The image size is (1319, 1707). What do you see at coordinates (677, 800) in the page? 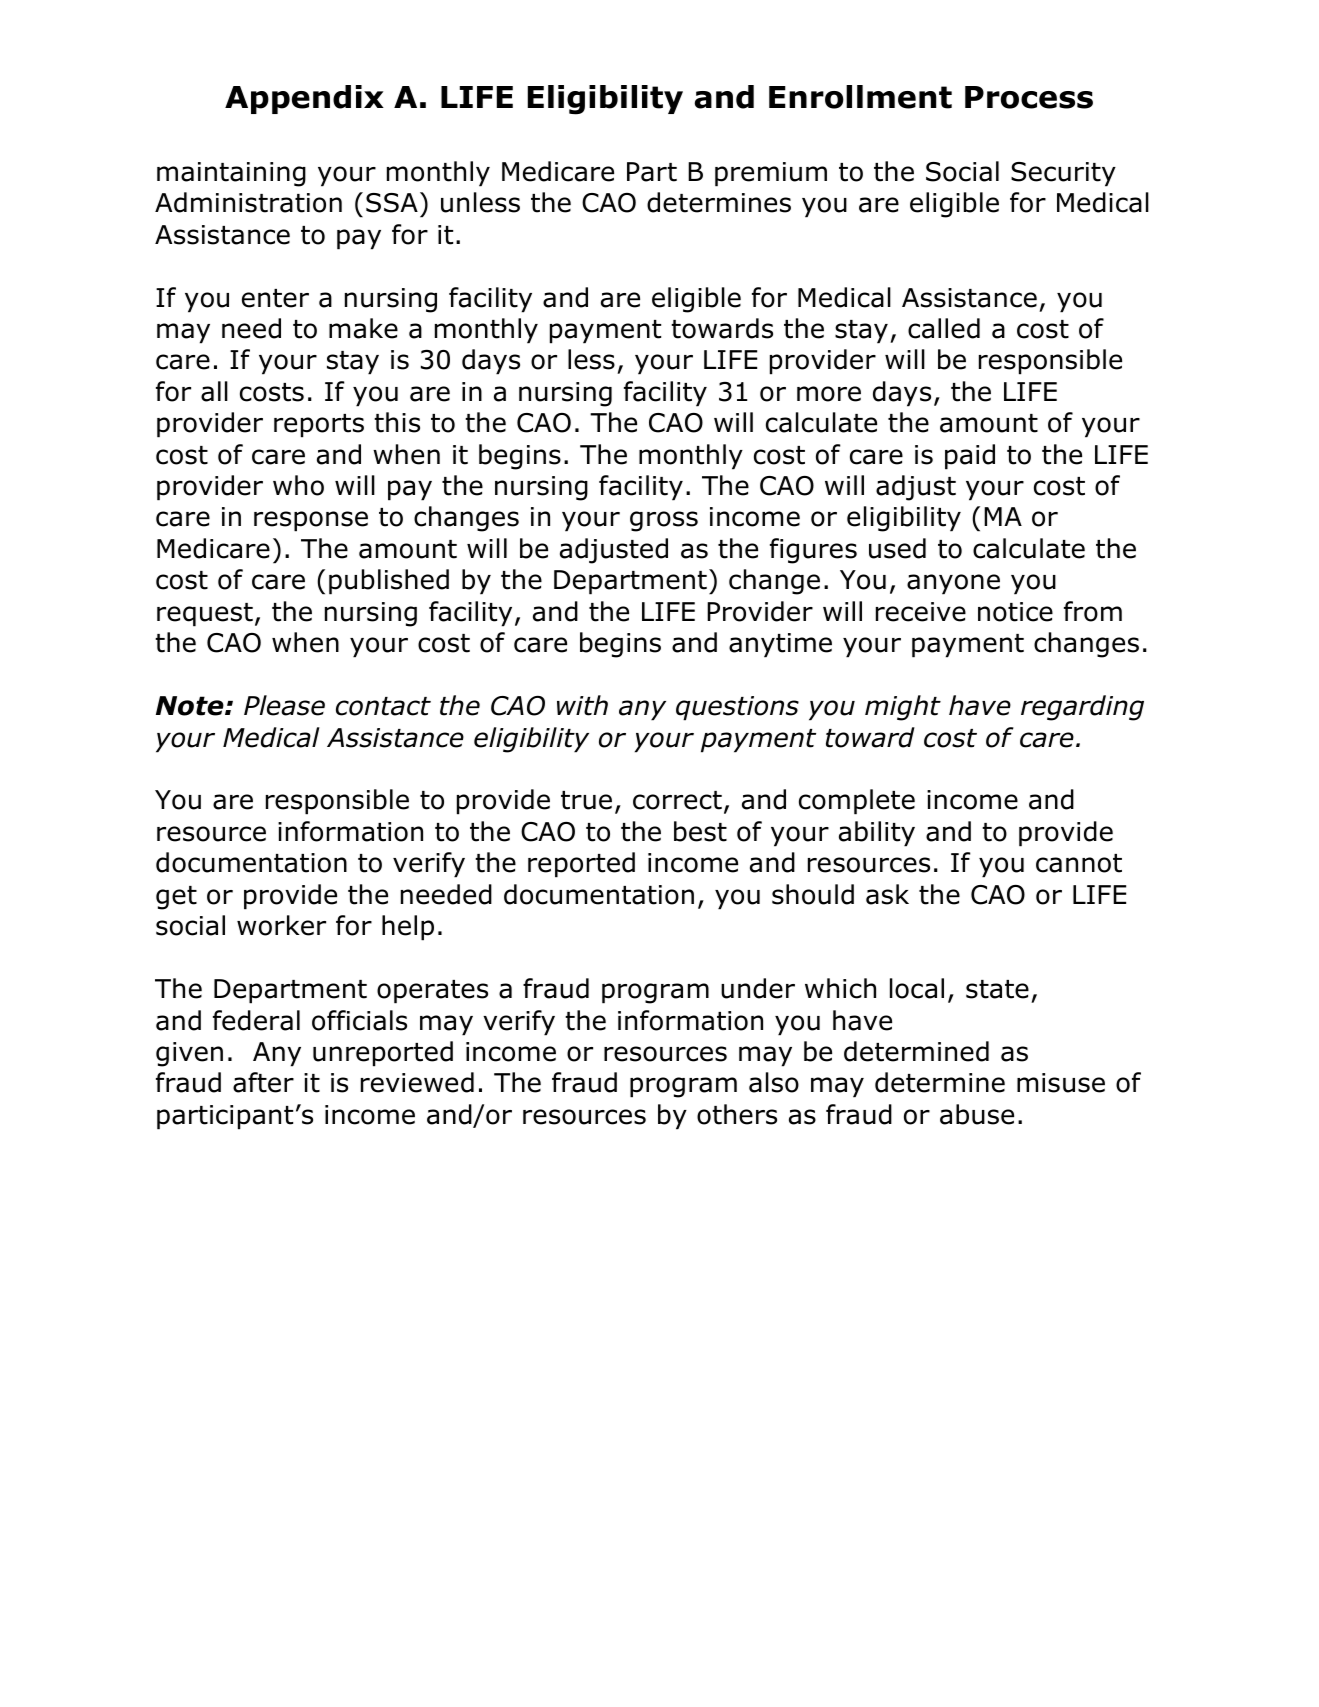
I see `correct` at bounding box center [677, 800].
